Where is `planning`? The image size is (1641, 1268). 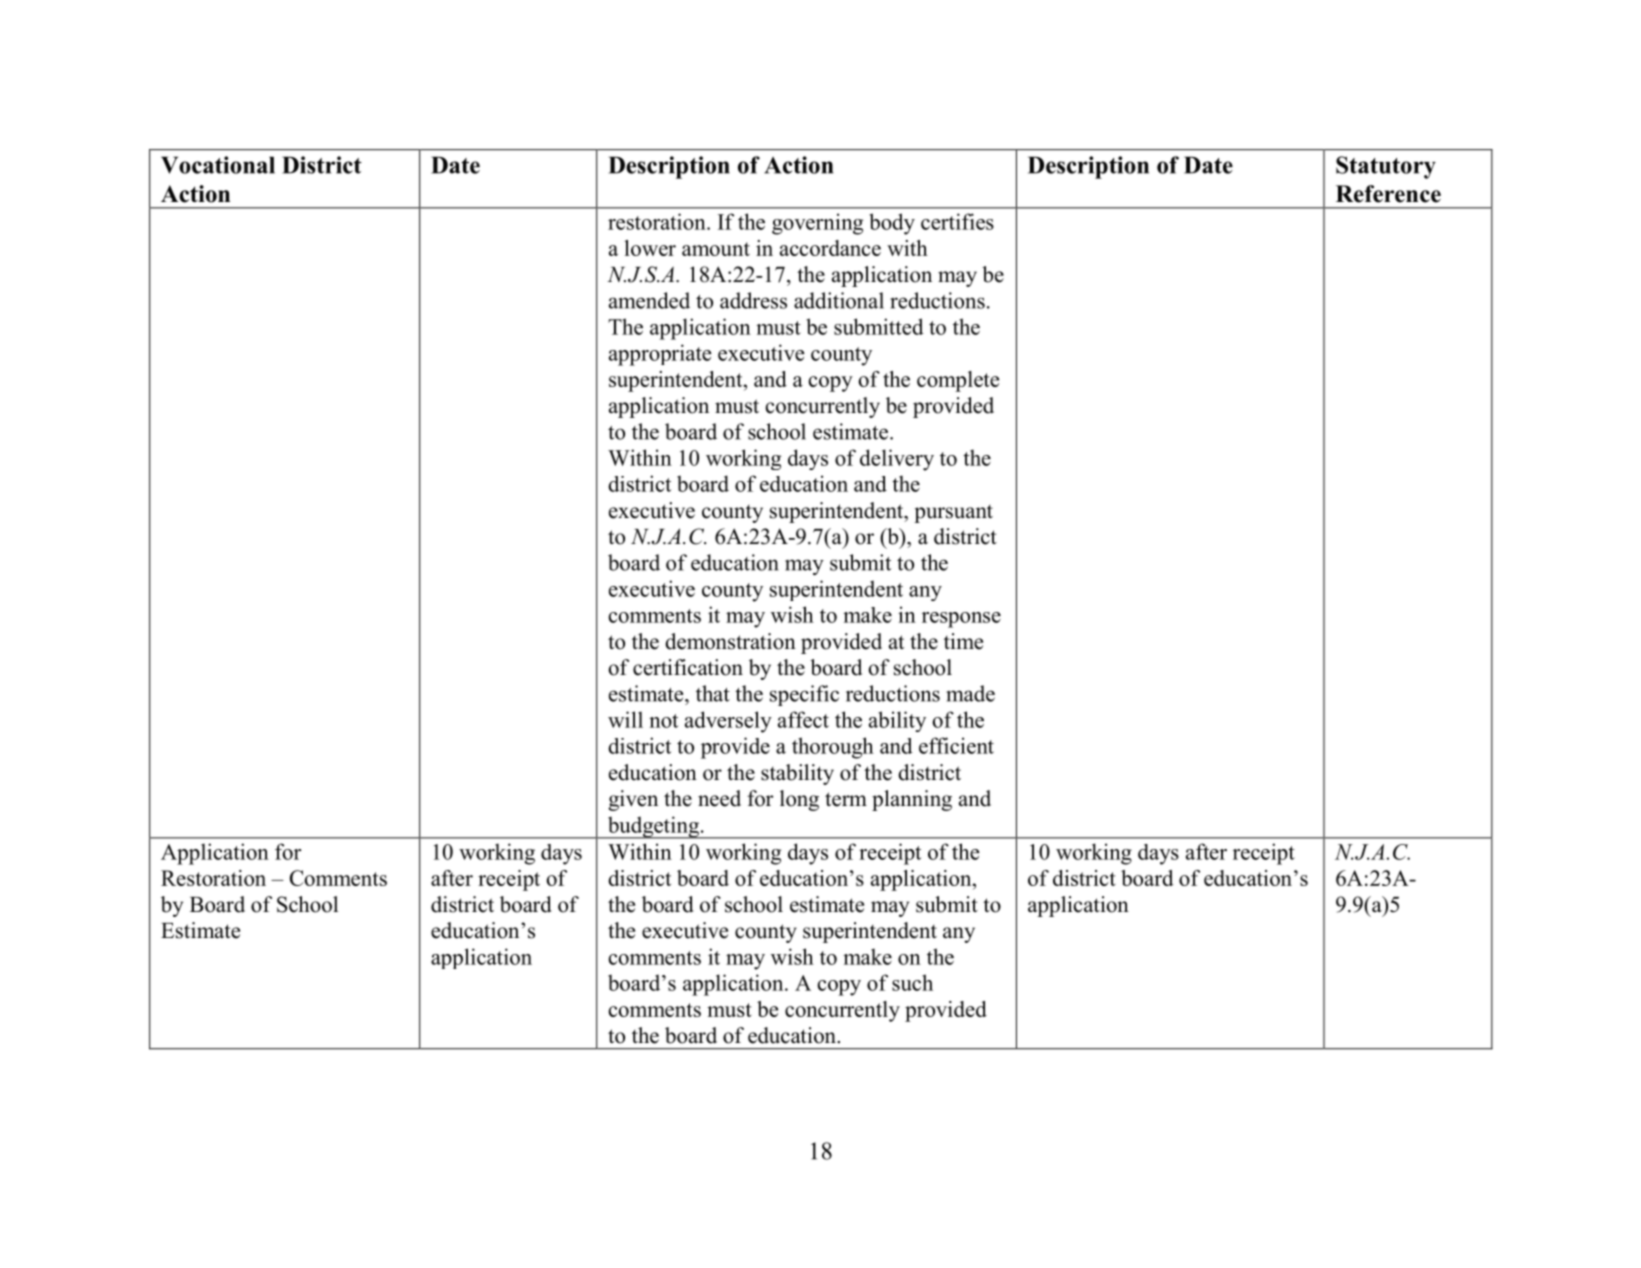 planning is located at coordinates (912, 800).
